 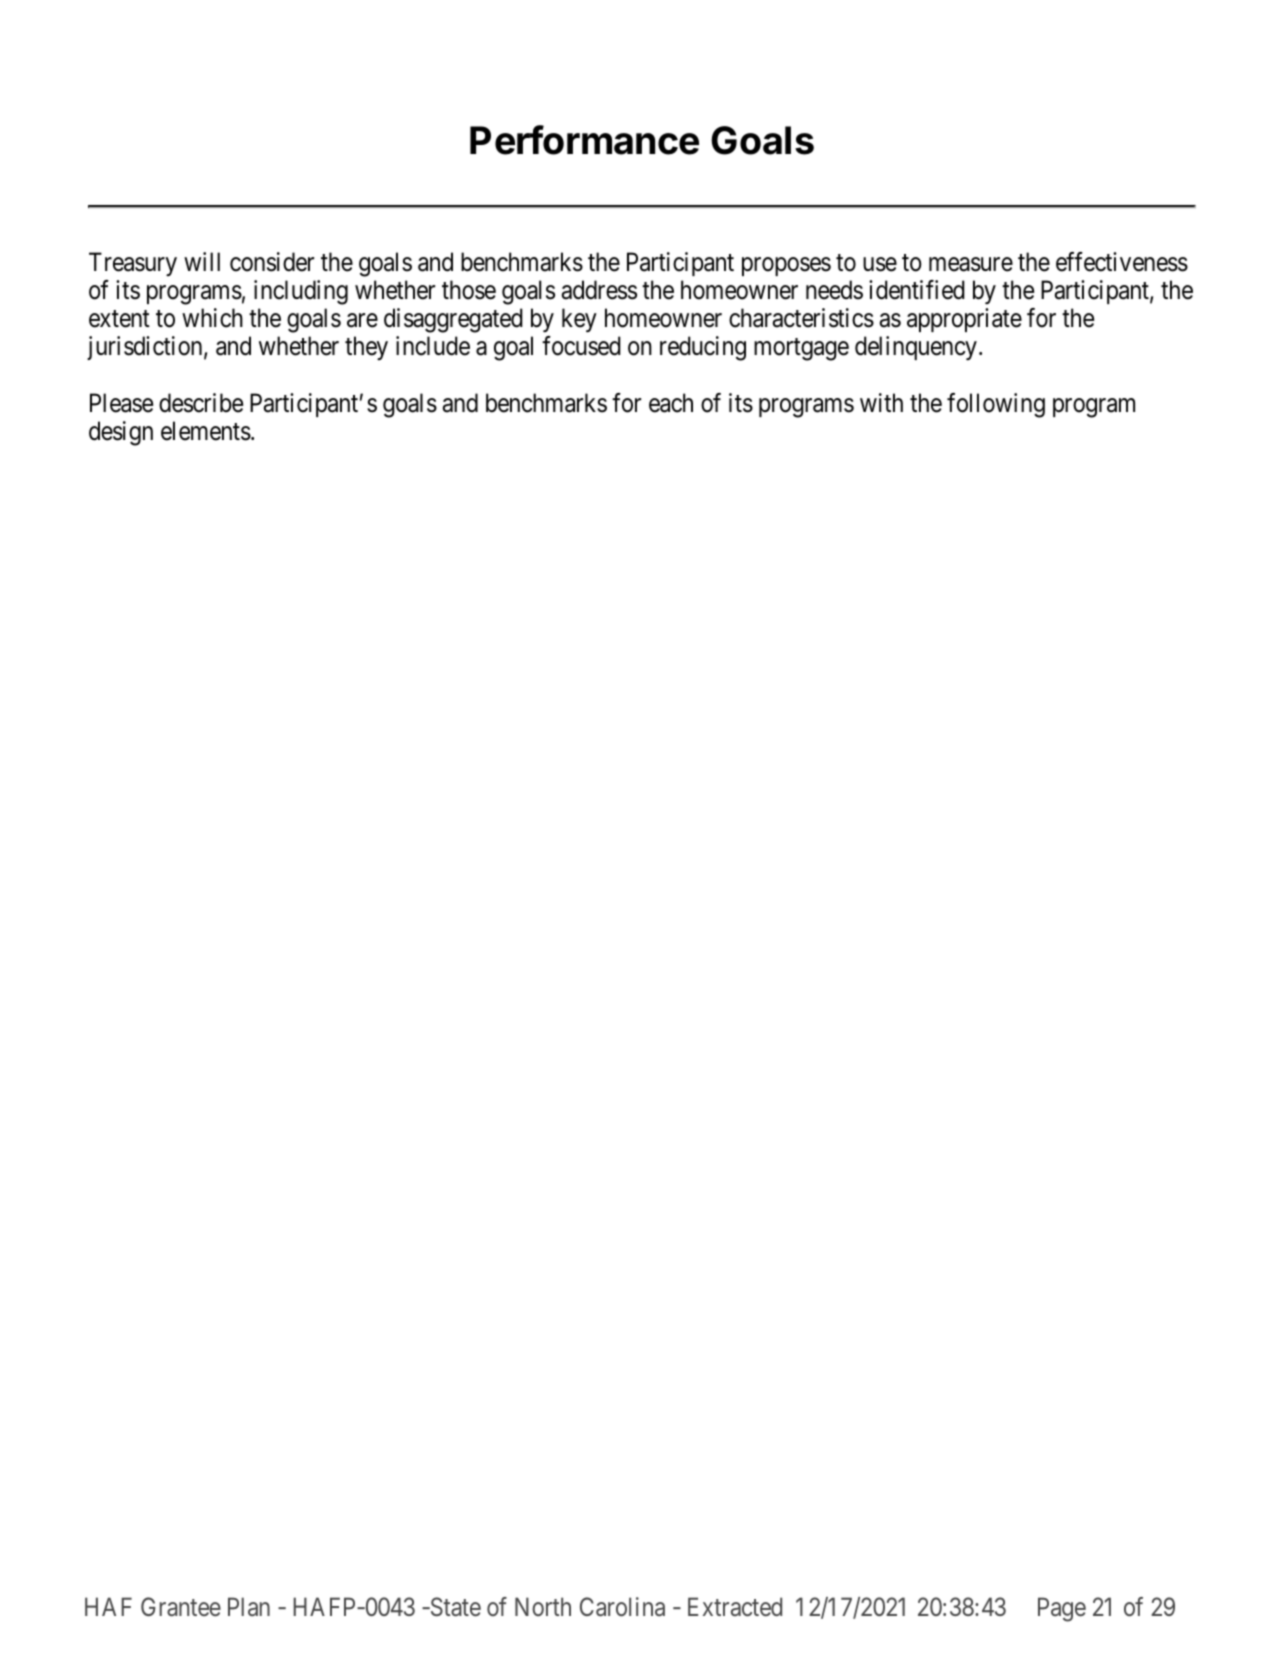 What do you see at coordinates (735, 1607) in the screenshot?
I see `Extracted` at bounding box center [735, 1607].
